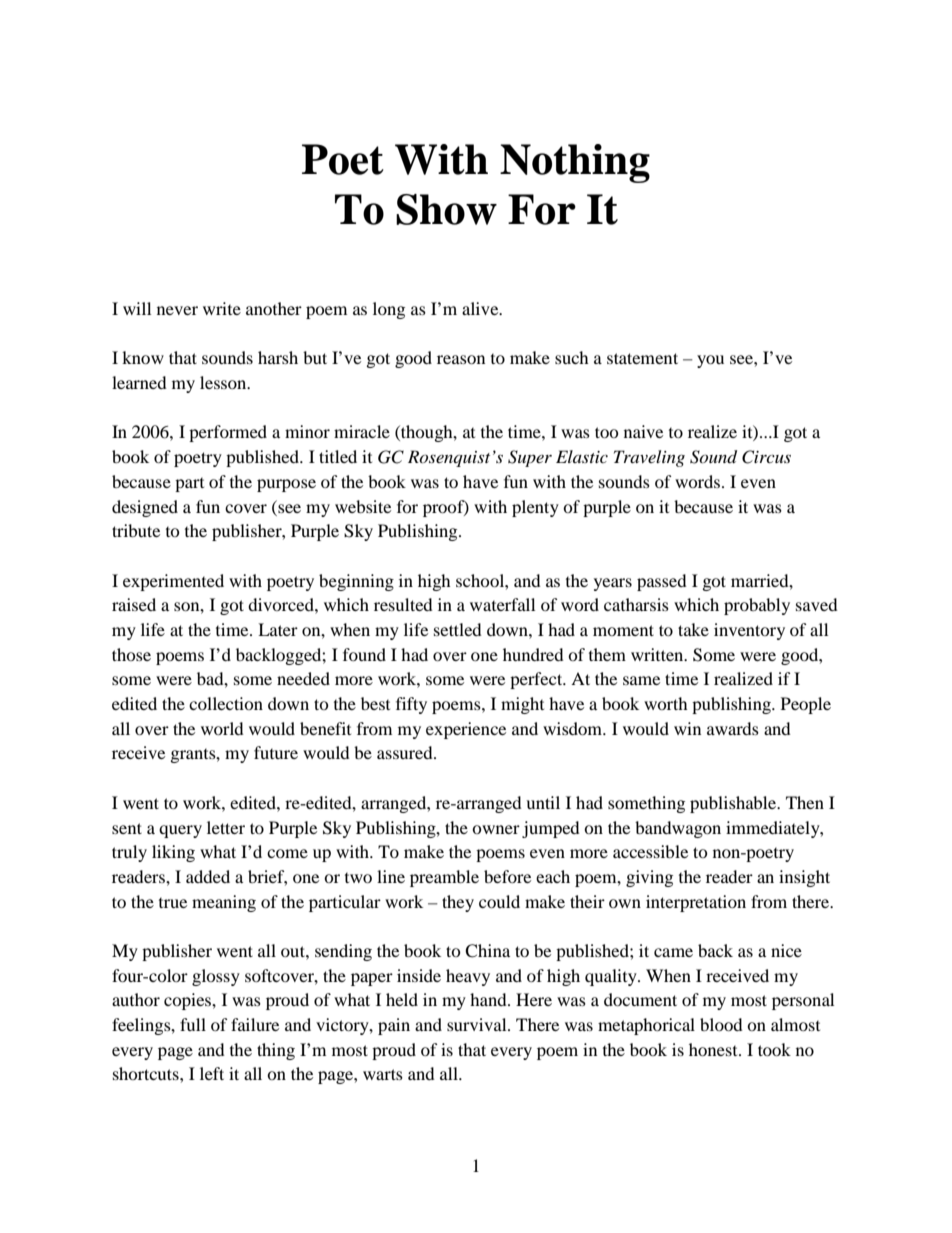 The width and height of the screenshot is (952, 1233). I want to click on experience, so click(466, 730).
